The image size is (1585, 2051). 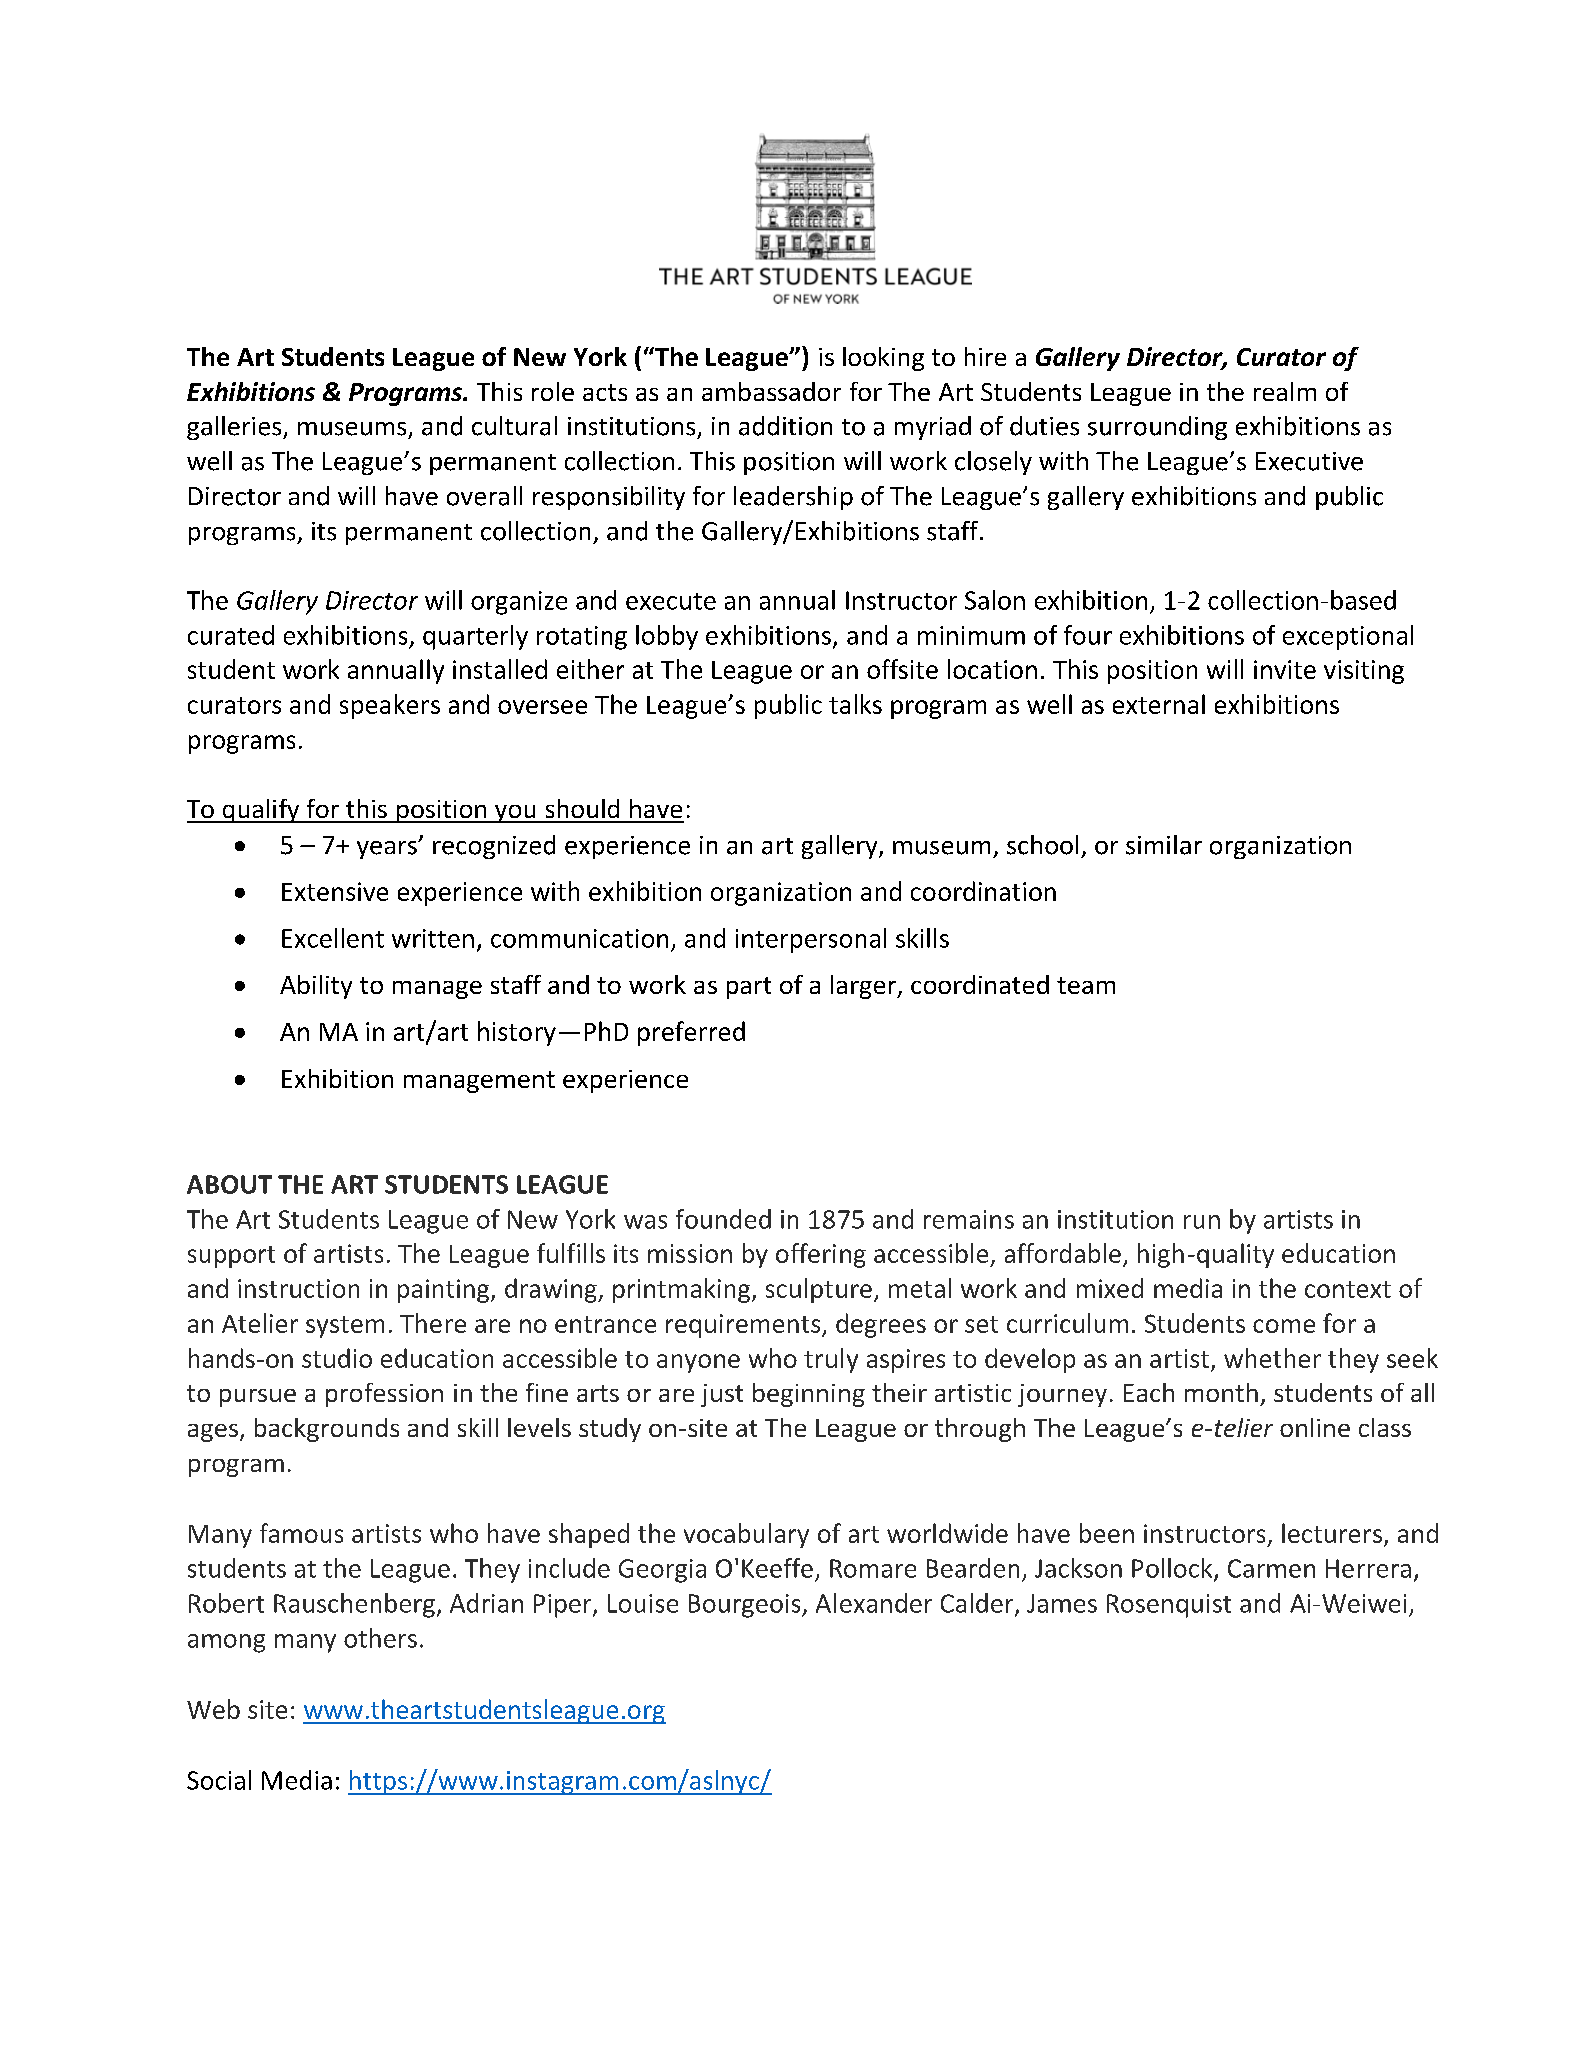 What do you see at coordinates (1285, 391) in the screenshot?
I see `realm` at bounding box center [1285, 391].
